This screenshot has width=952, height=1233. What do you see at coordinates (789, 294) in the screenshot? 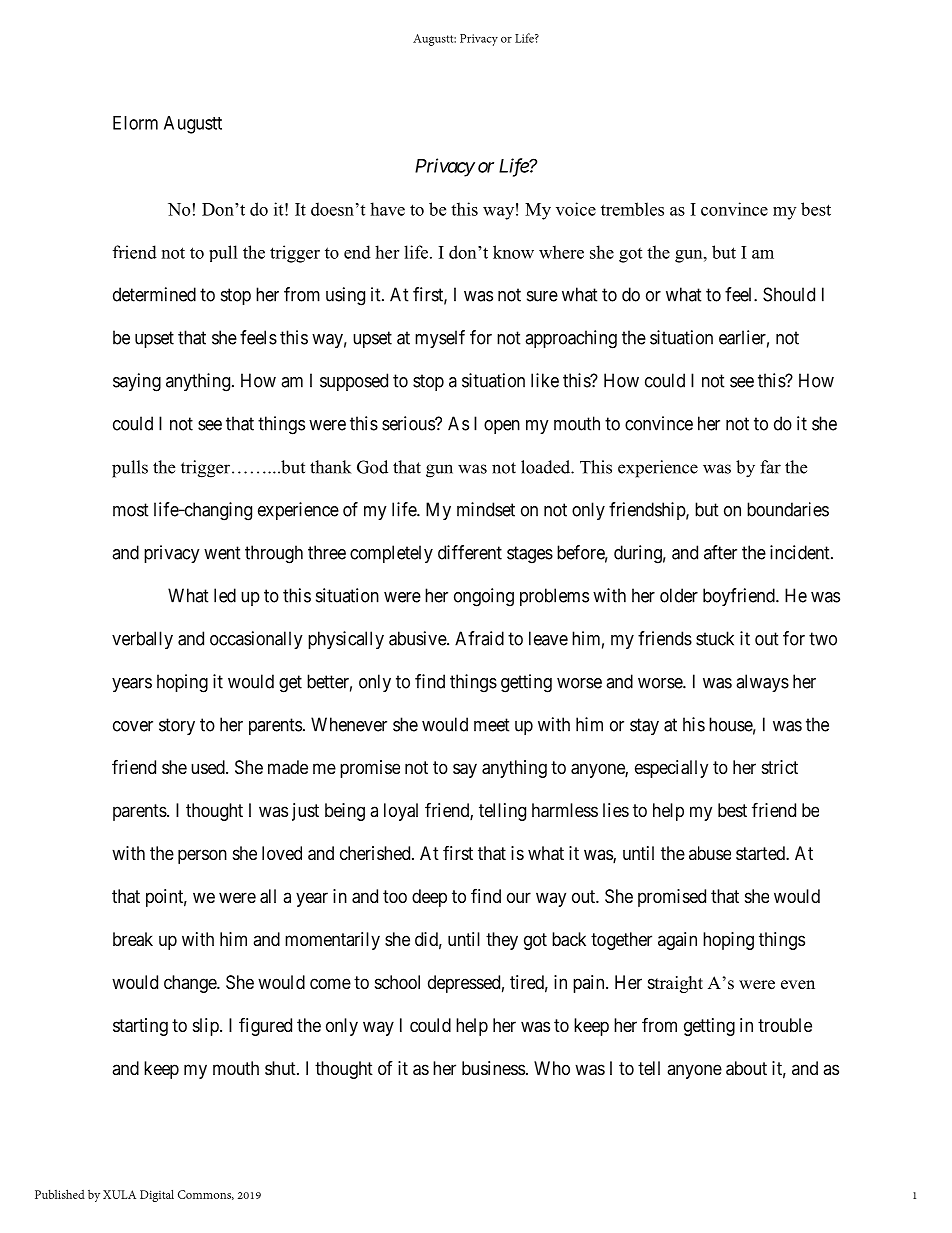
I see `Should` at bounding box center [789, 294].
